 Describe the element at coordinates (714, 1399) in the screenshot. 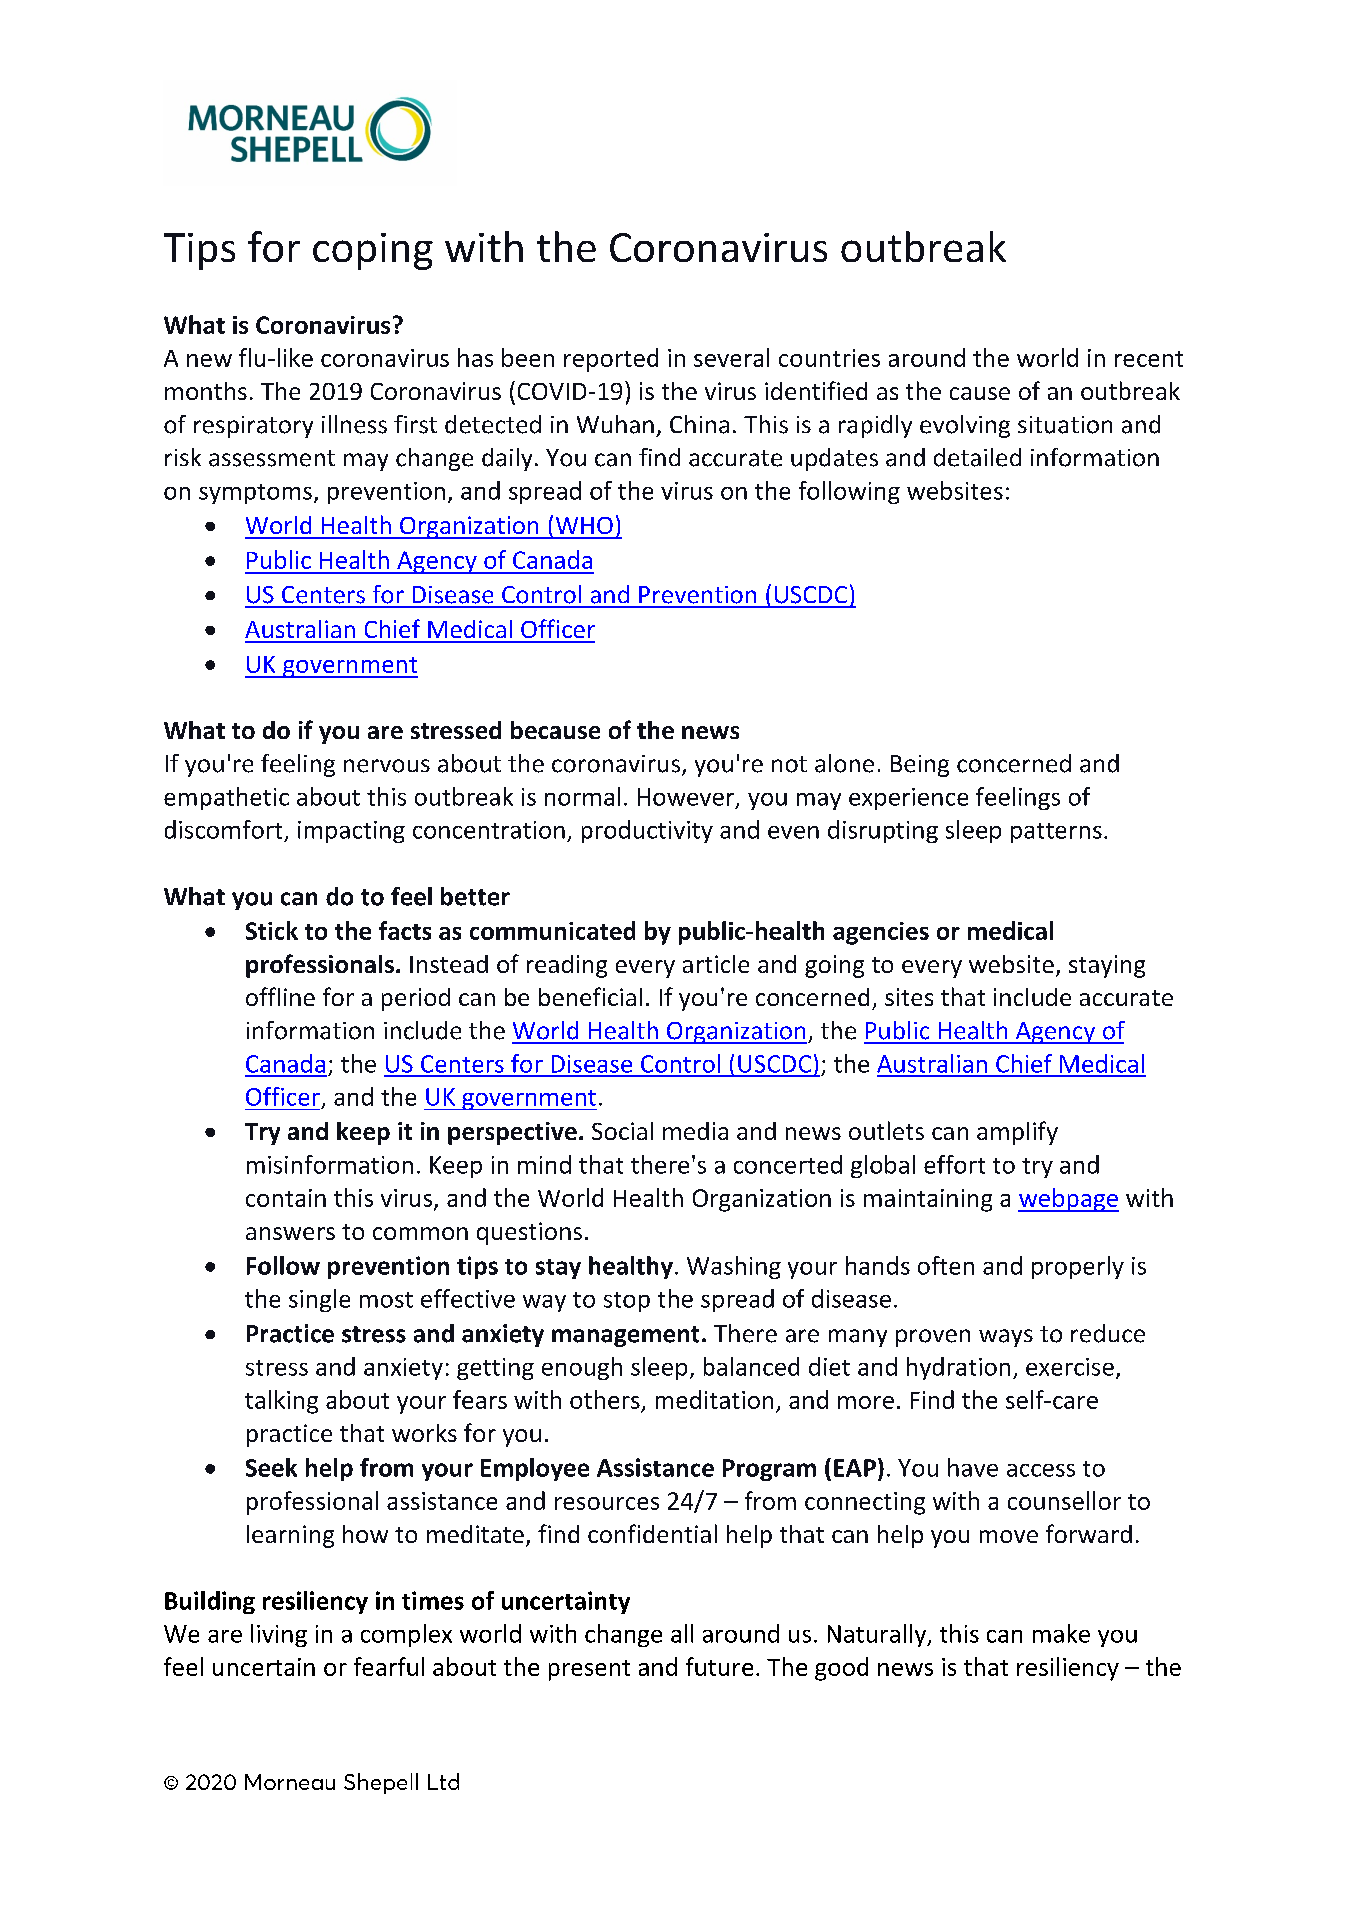

I see `meditation` at that location.
